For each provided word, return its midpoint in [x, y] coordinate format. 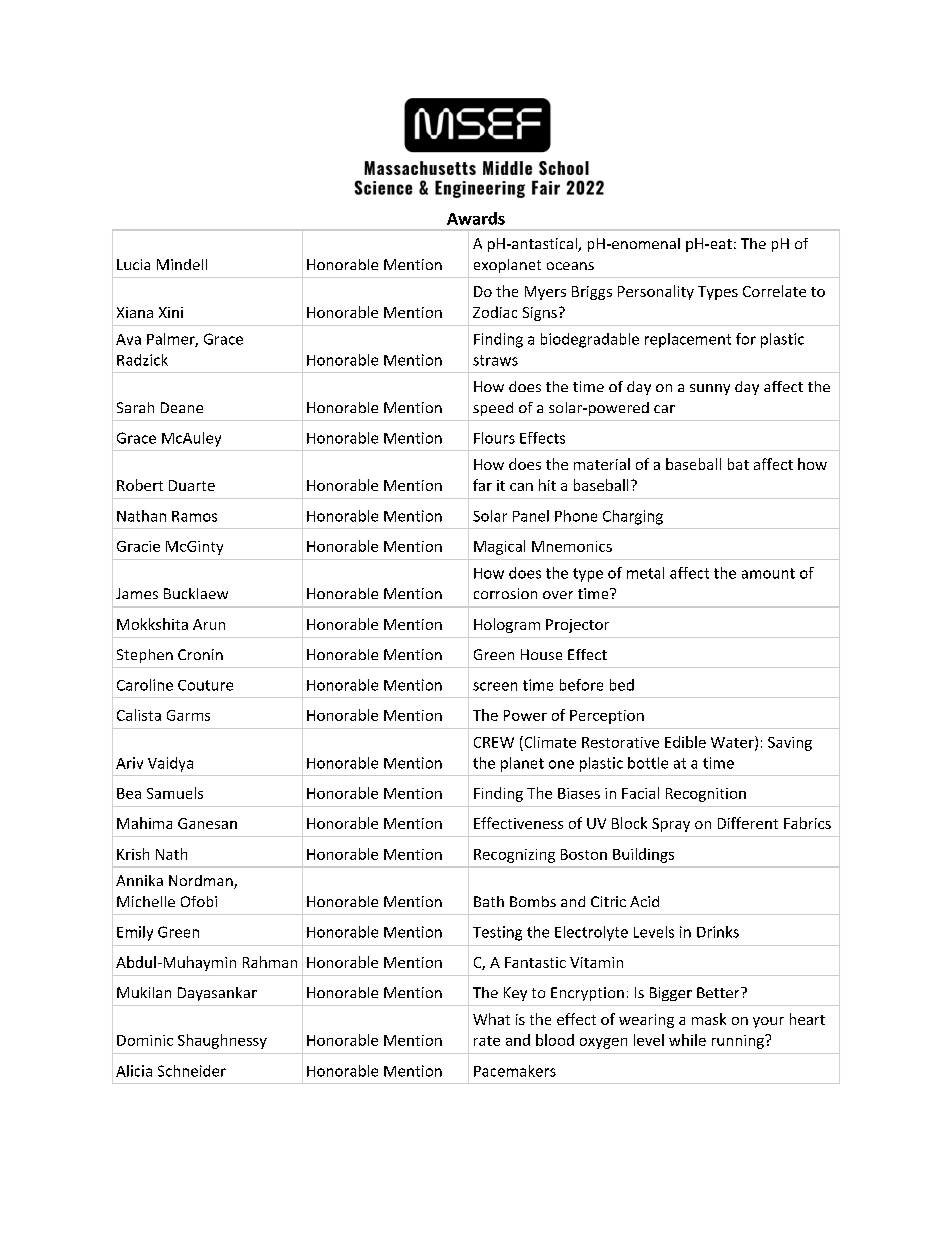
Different [748, 823]
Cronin [200, 654]
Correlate [774, 291]
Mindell [182, 264]
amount [768, 573]
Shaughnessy [222, 1041]
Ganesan [207, 823]
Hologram [507, 625]
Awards [476, 218]
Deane [182, 407]
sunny [710, 389]
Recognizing [514, 856]
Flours [494, 438]
